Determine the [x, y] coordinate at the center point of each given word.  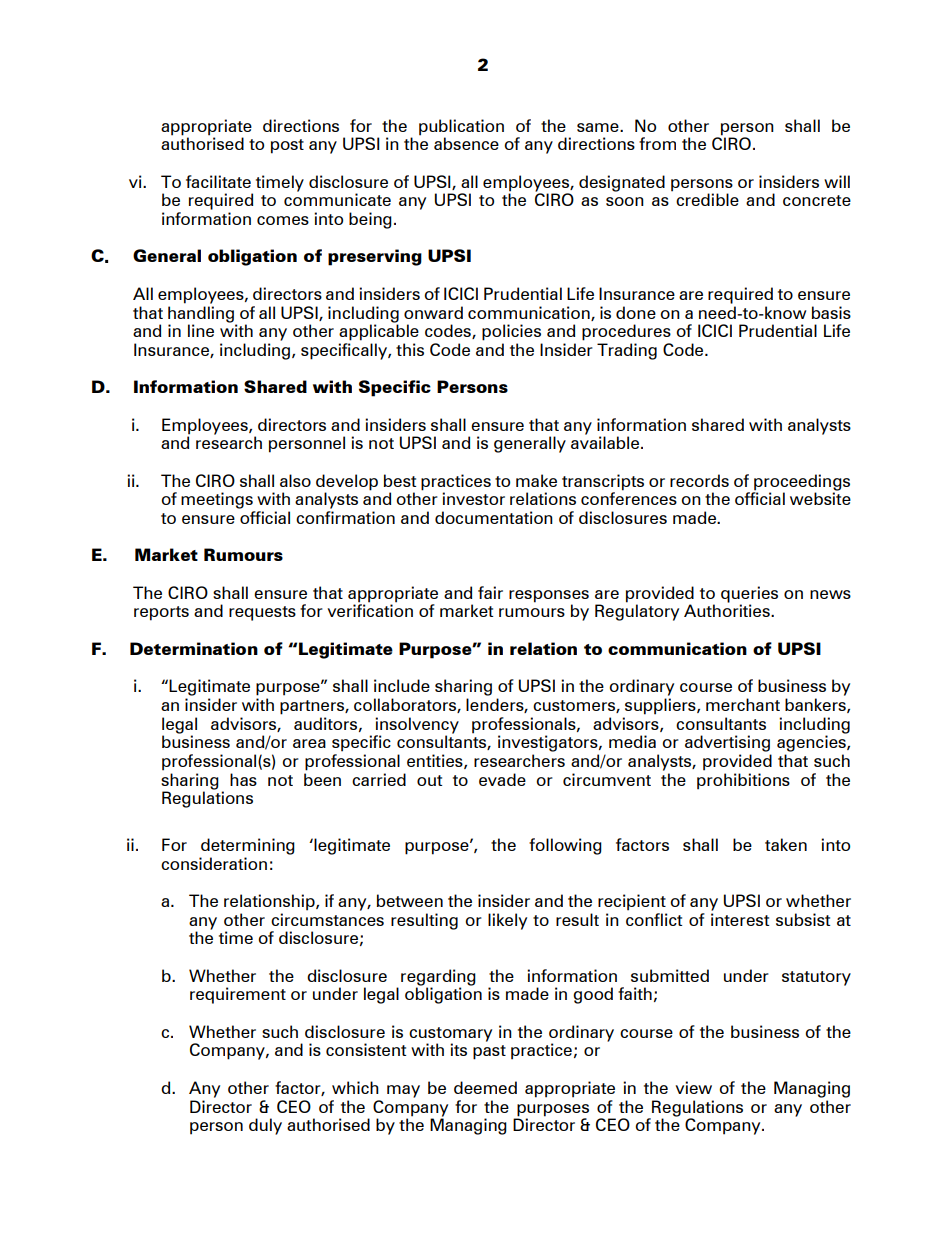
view [693, 1087]
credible [707, 199]
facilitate [218, 181]
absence [466, 143]
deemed [485, 1087]
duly [265, 1126]
